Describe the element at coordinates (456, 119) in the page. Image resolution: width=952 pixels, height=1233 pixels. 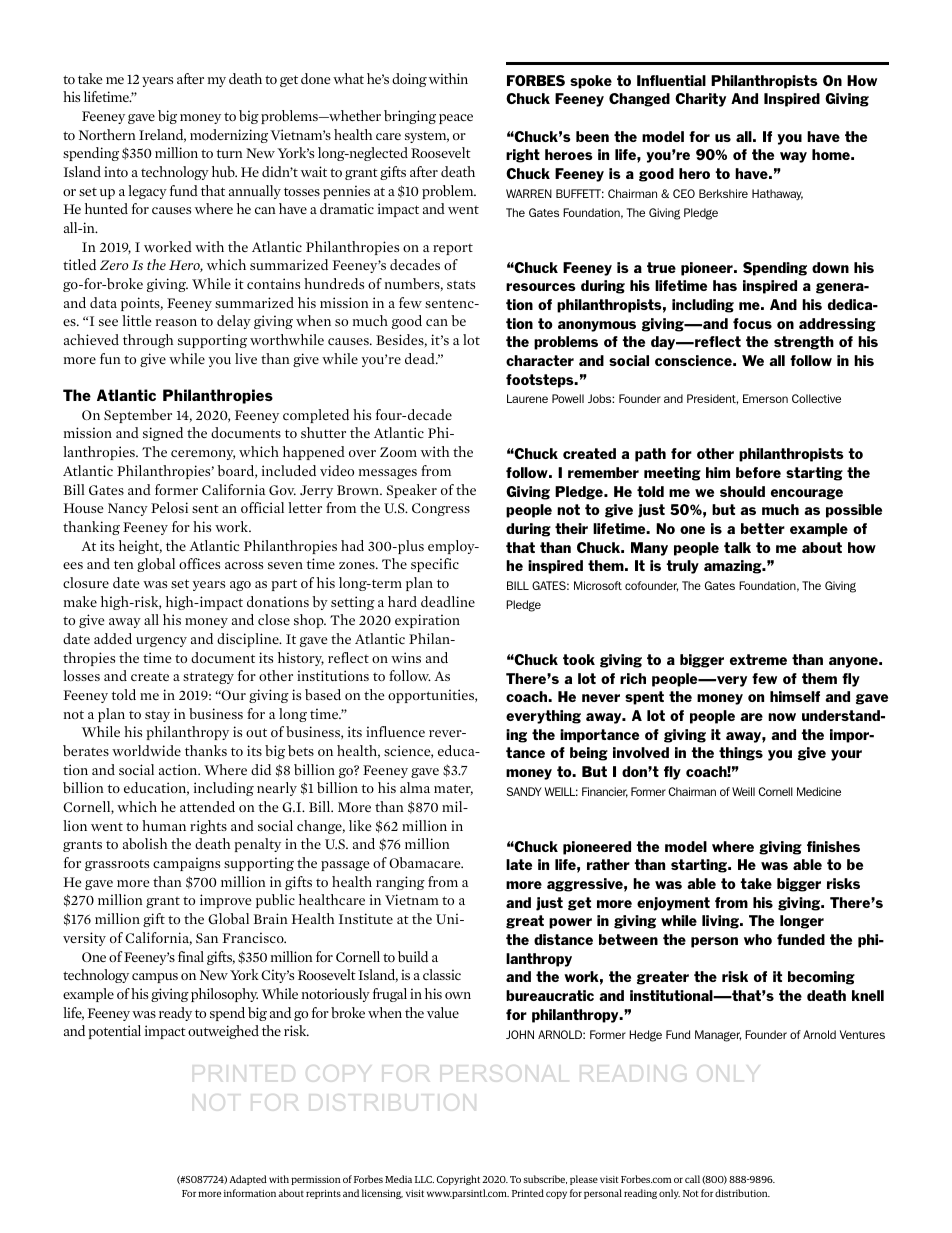
I see `peace` at that location.
